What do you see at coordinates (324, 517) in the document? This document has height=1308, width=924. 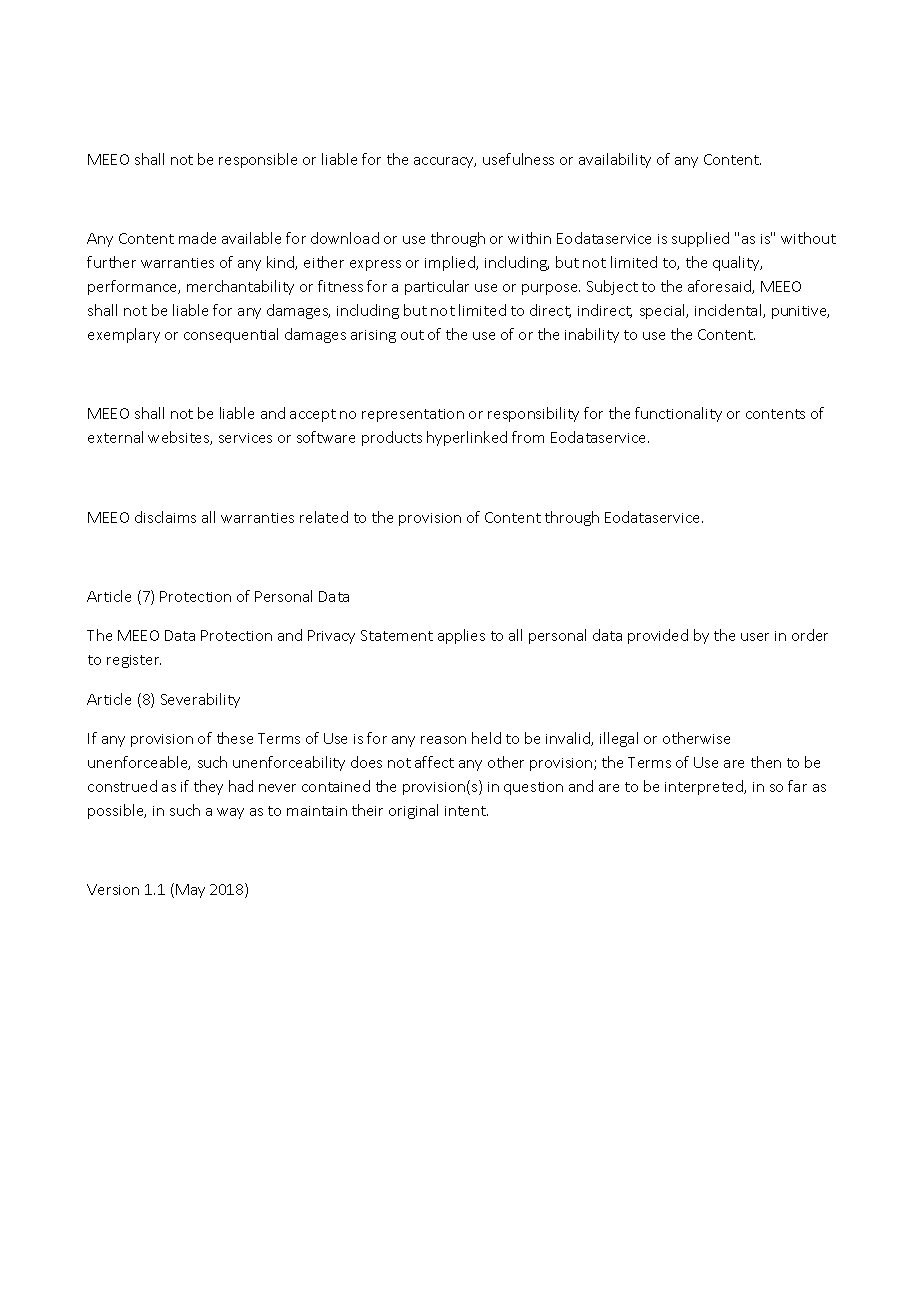 I see `related` at bounding box center [324, 517].
